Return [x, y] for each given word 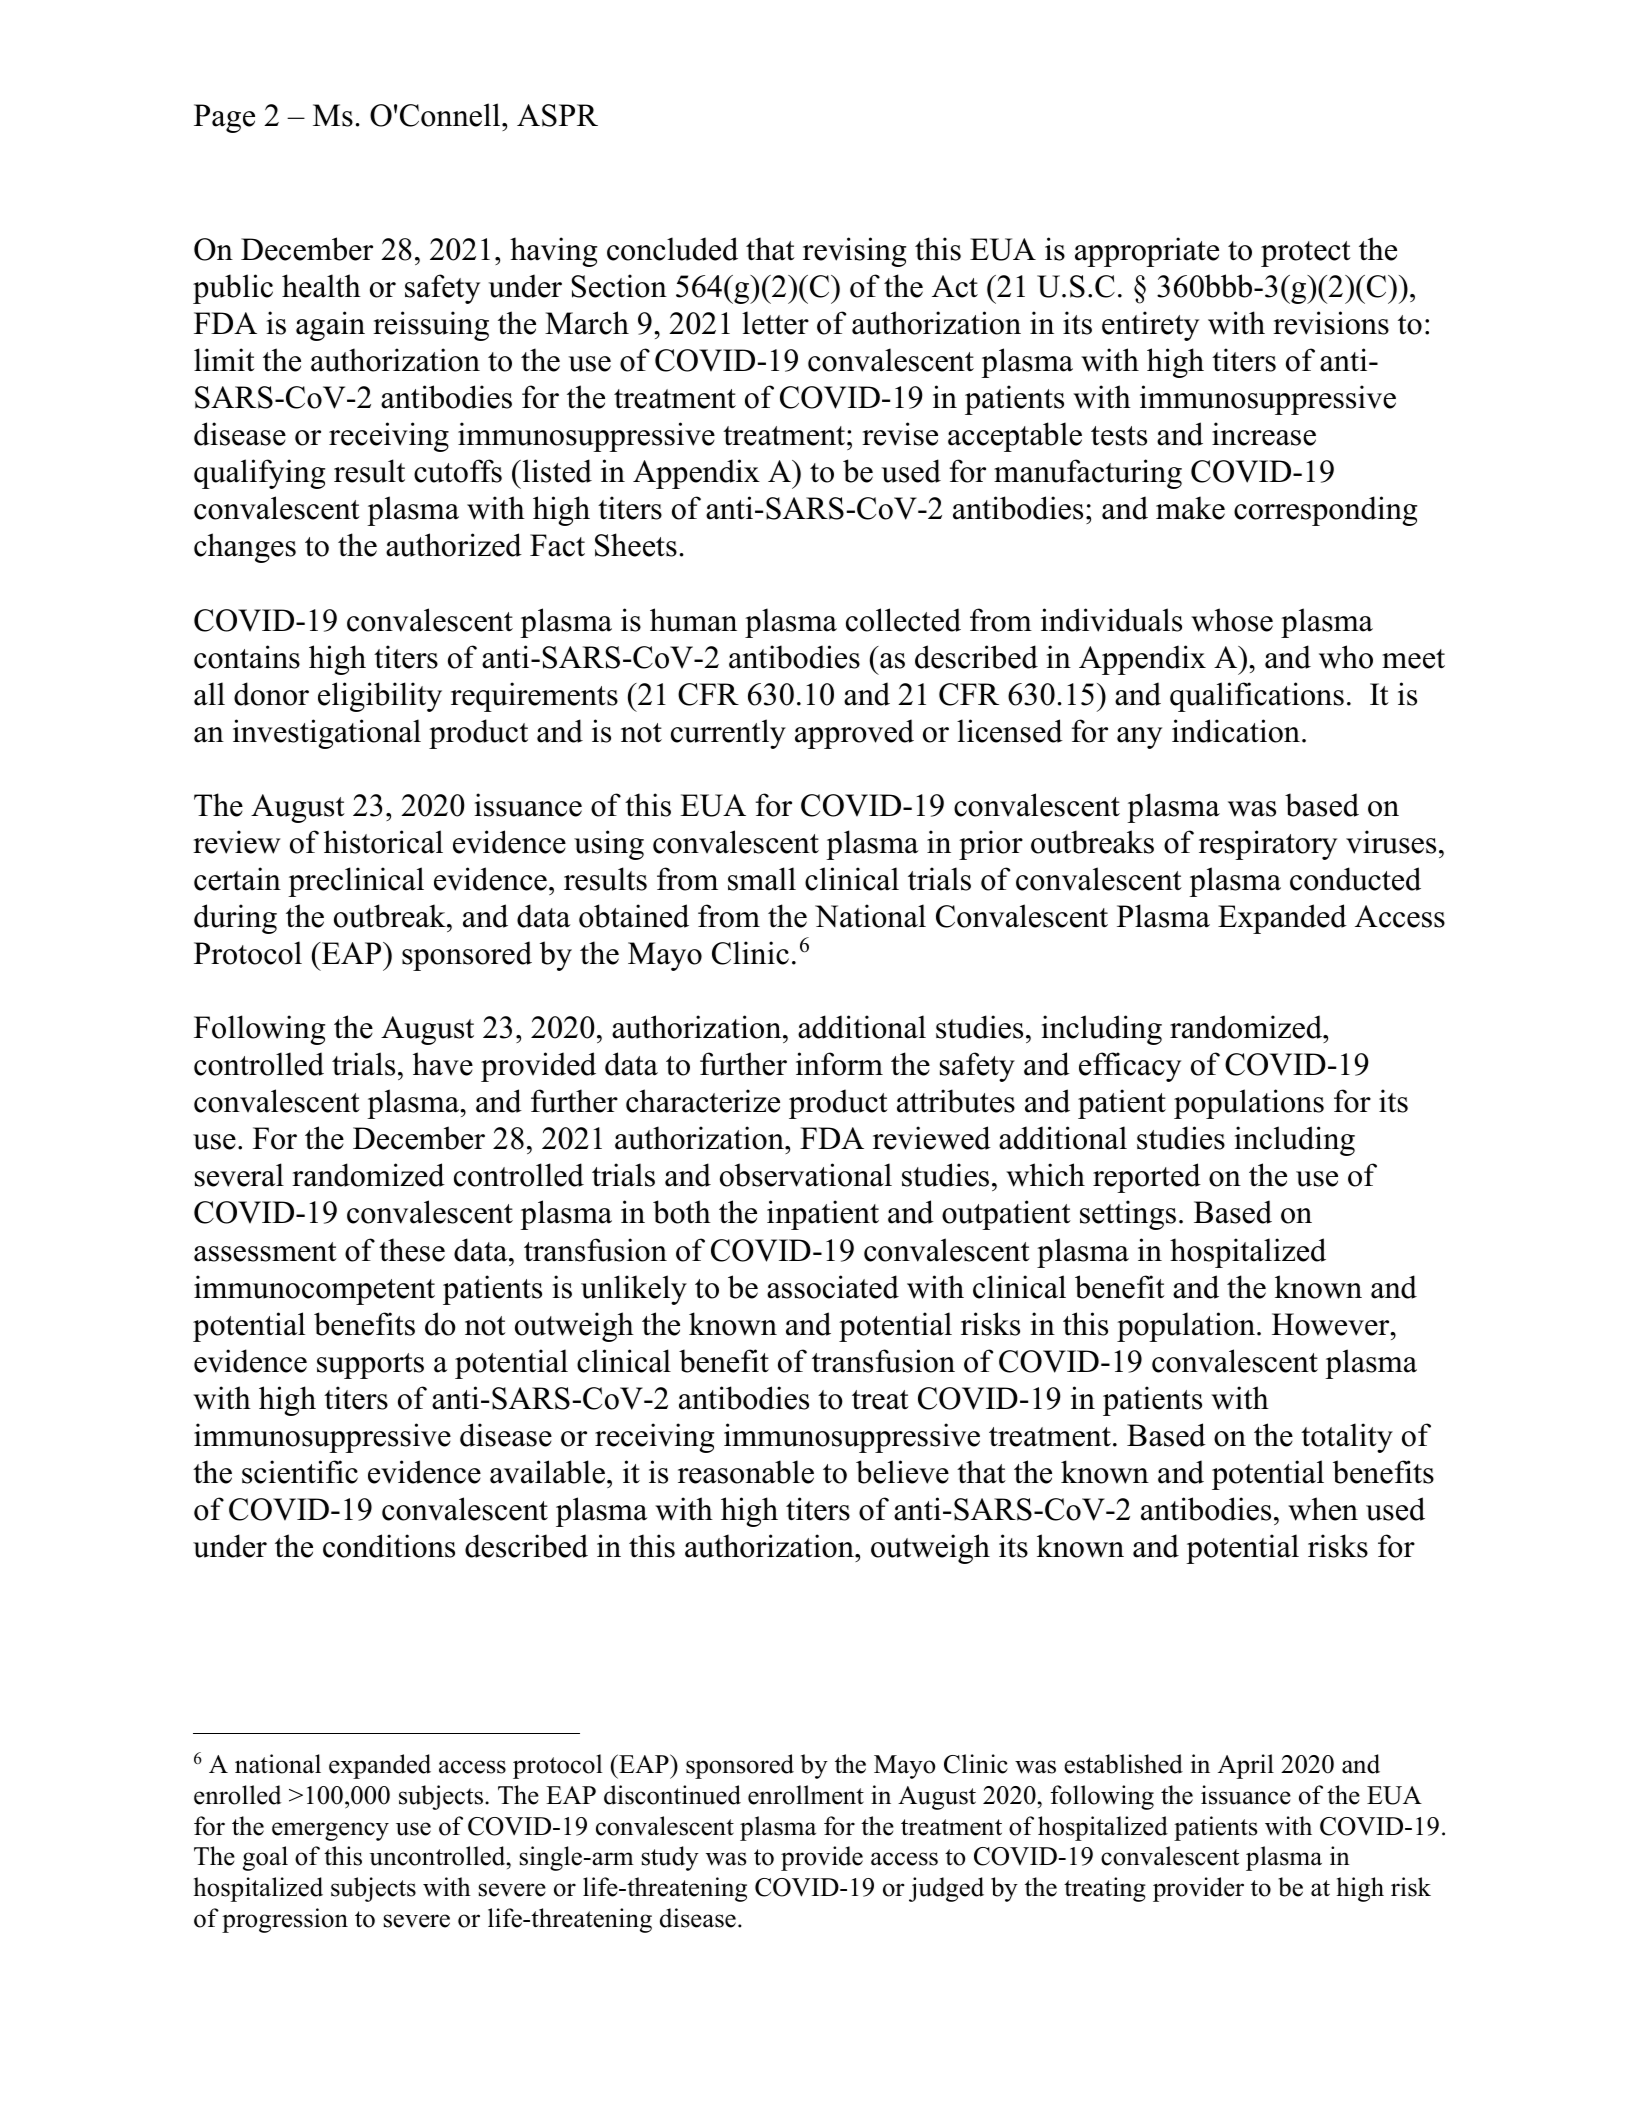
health [321, 286]
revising [854, 252]
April [1246, 1766]
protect [1306, 254]
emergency [330, 1831]
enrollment [806, 1795]
